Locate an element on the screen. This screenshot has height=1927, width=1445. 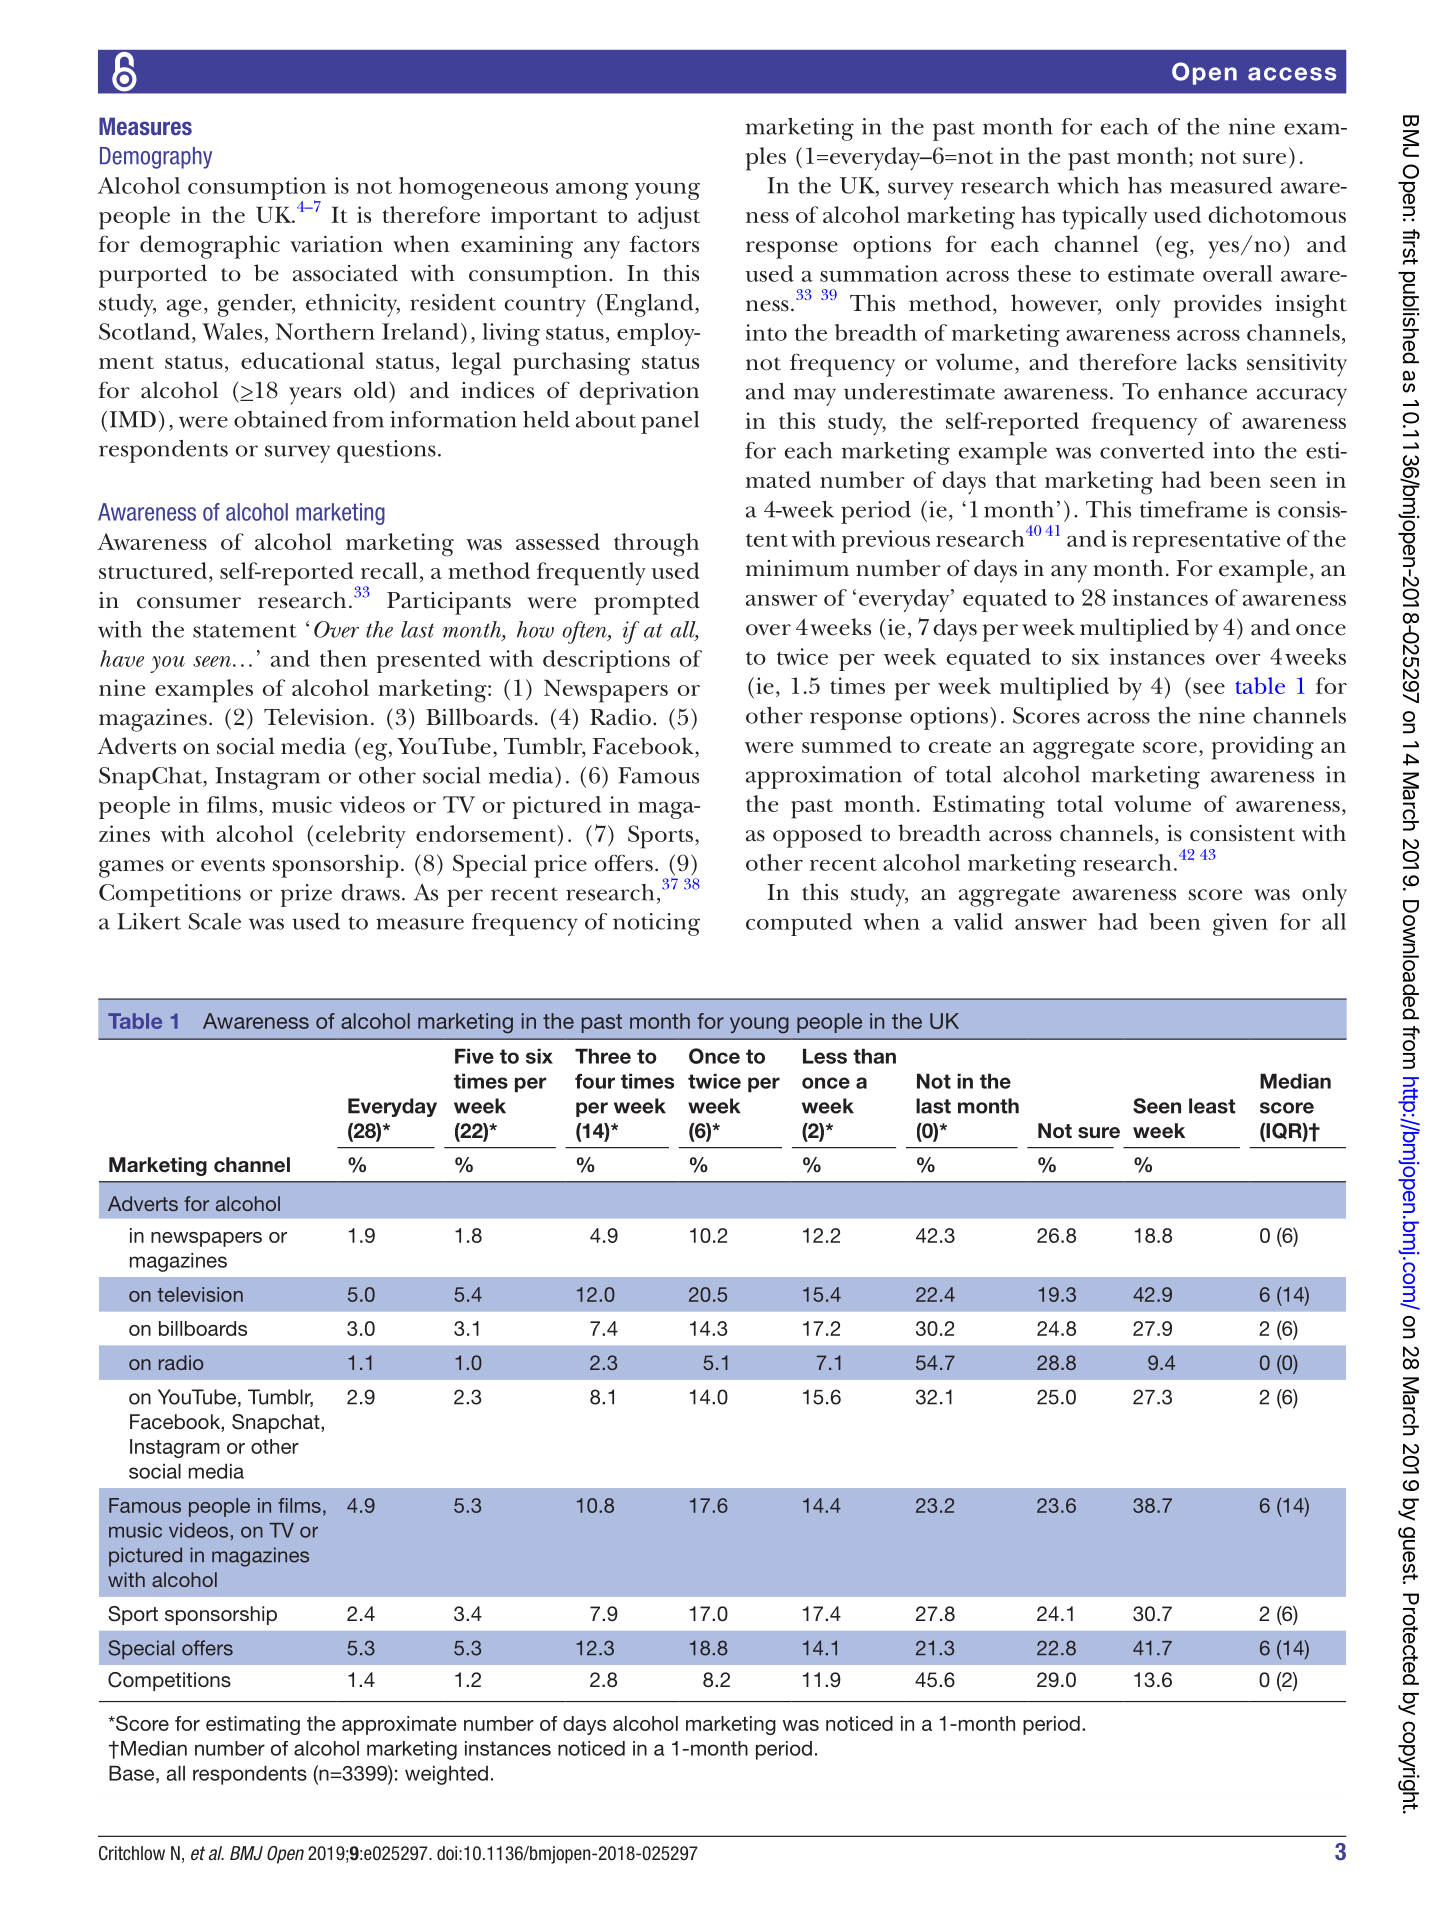
which is located at coordinates (1088, 185).
